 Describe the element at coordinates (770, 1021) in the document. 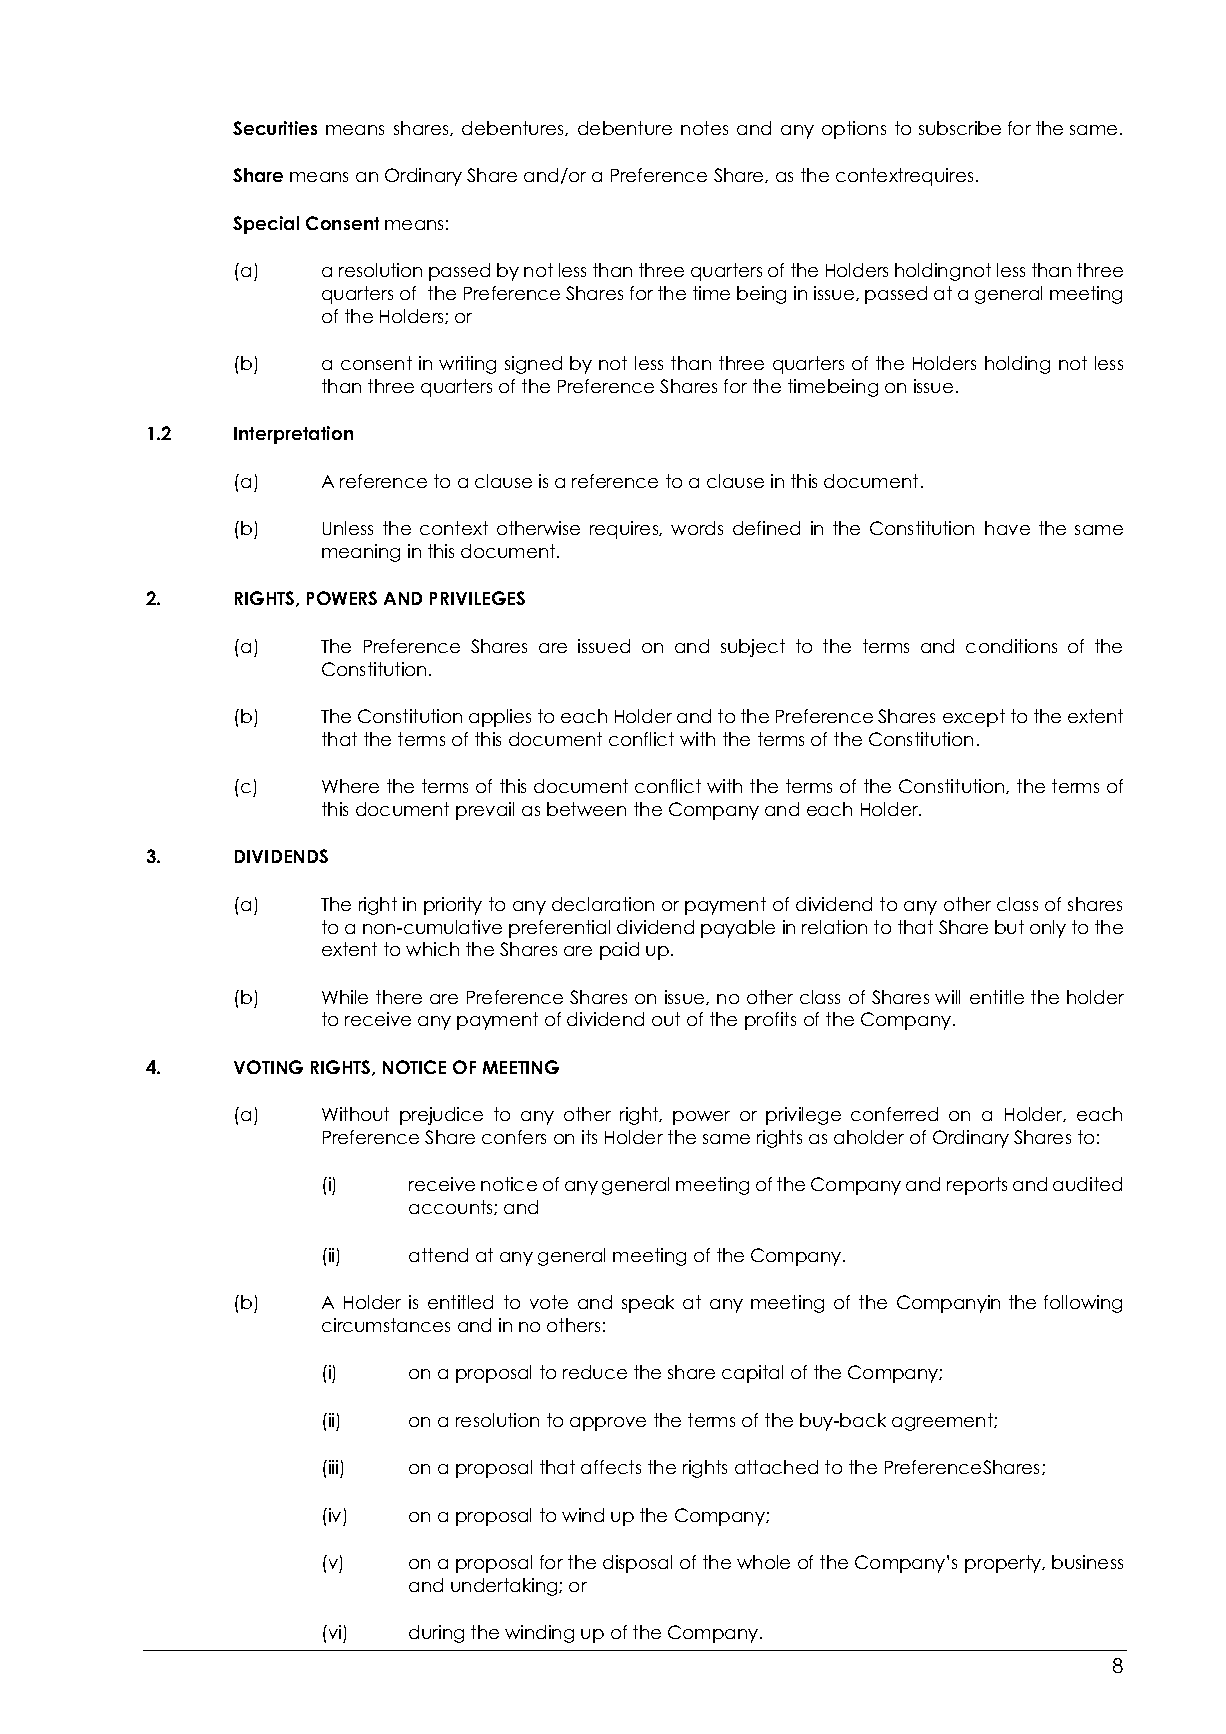

I see `profits` at that location.
